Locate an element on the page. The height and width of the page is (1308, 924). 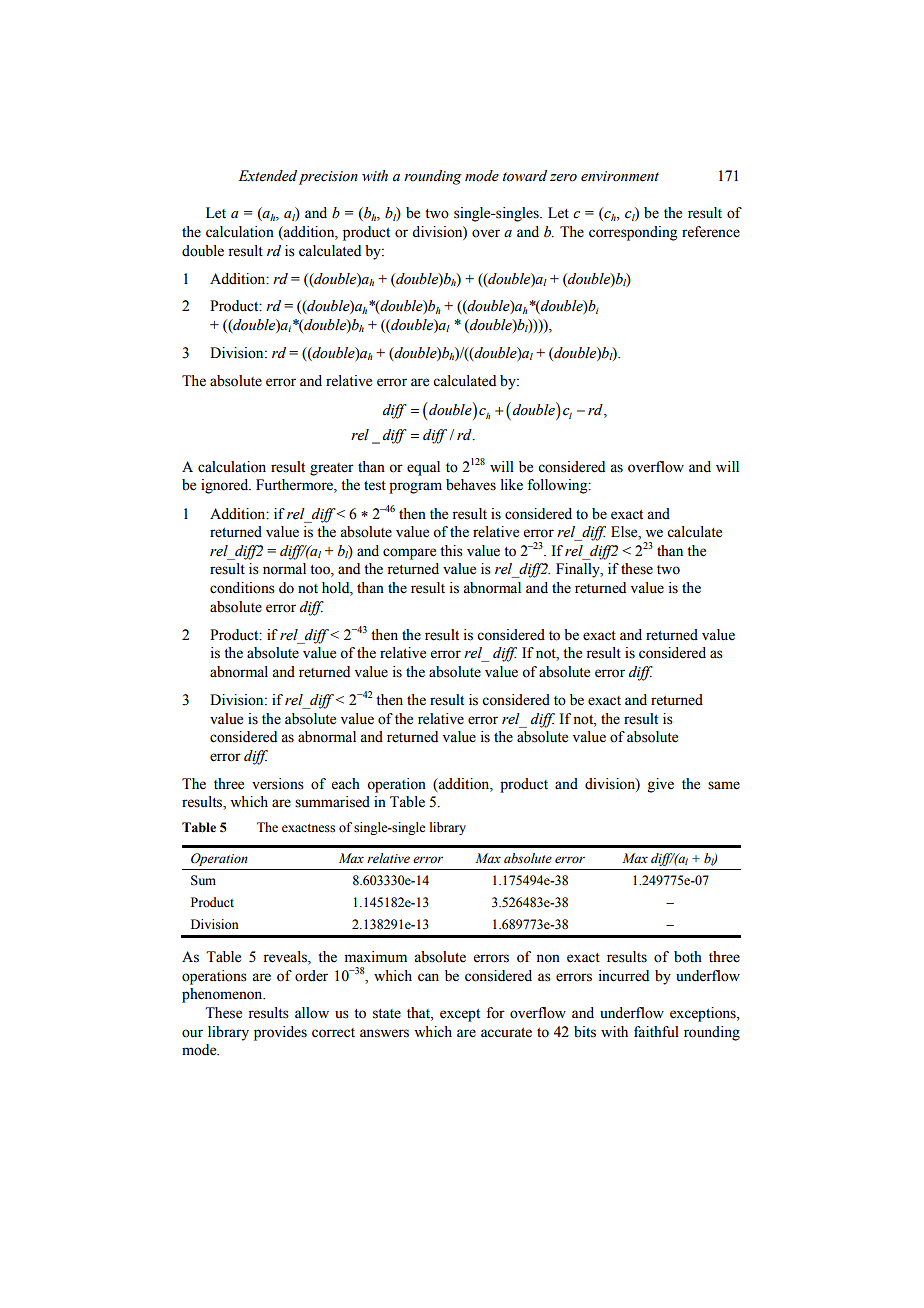
phenomenon is located at coordinates (223, 995).
